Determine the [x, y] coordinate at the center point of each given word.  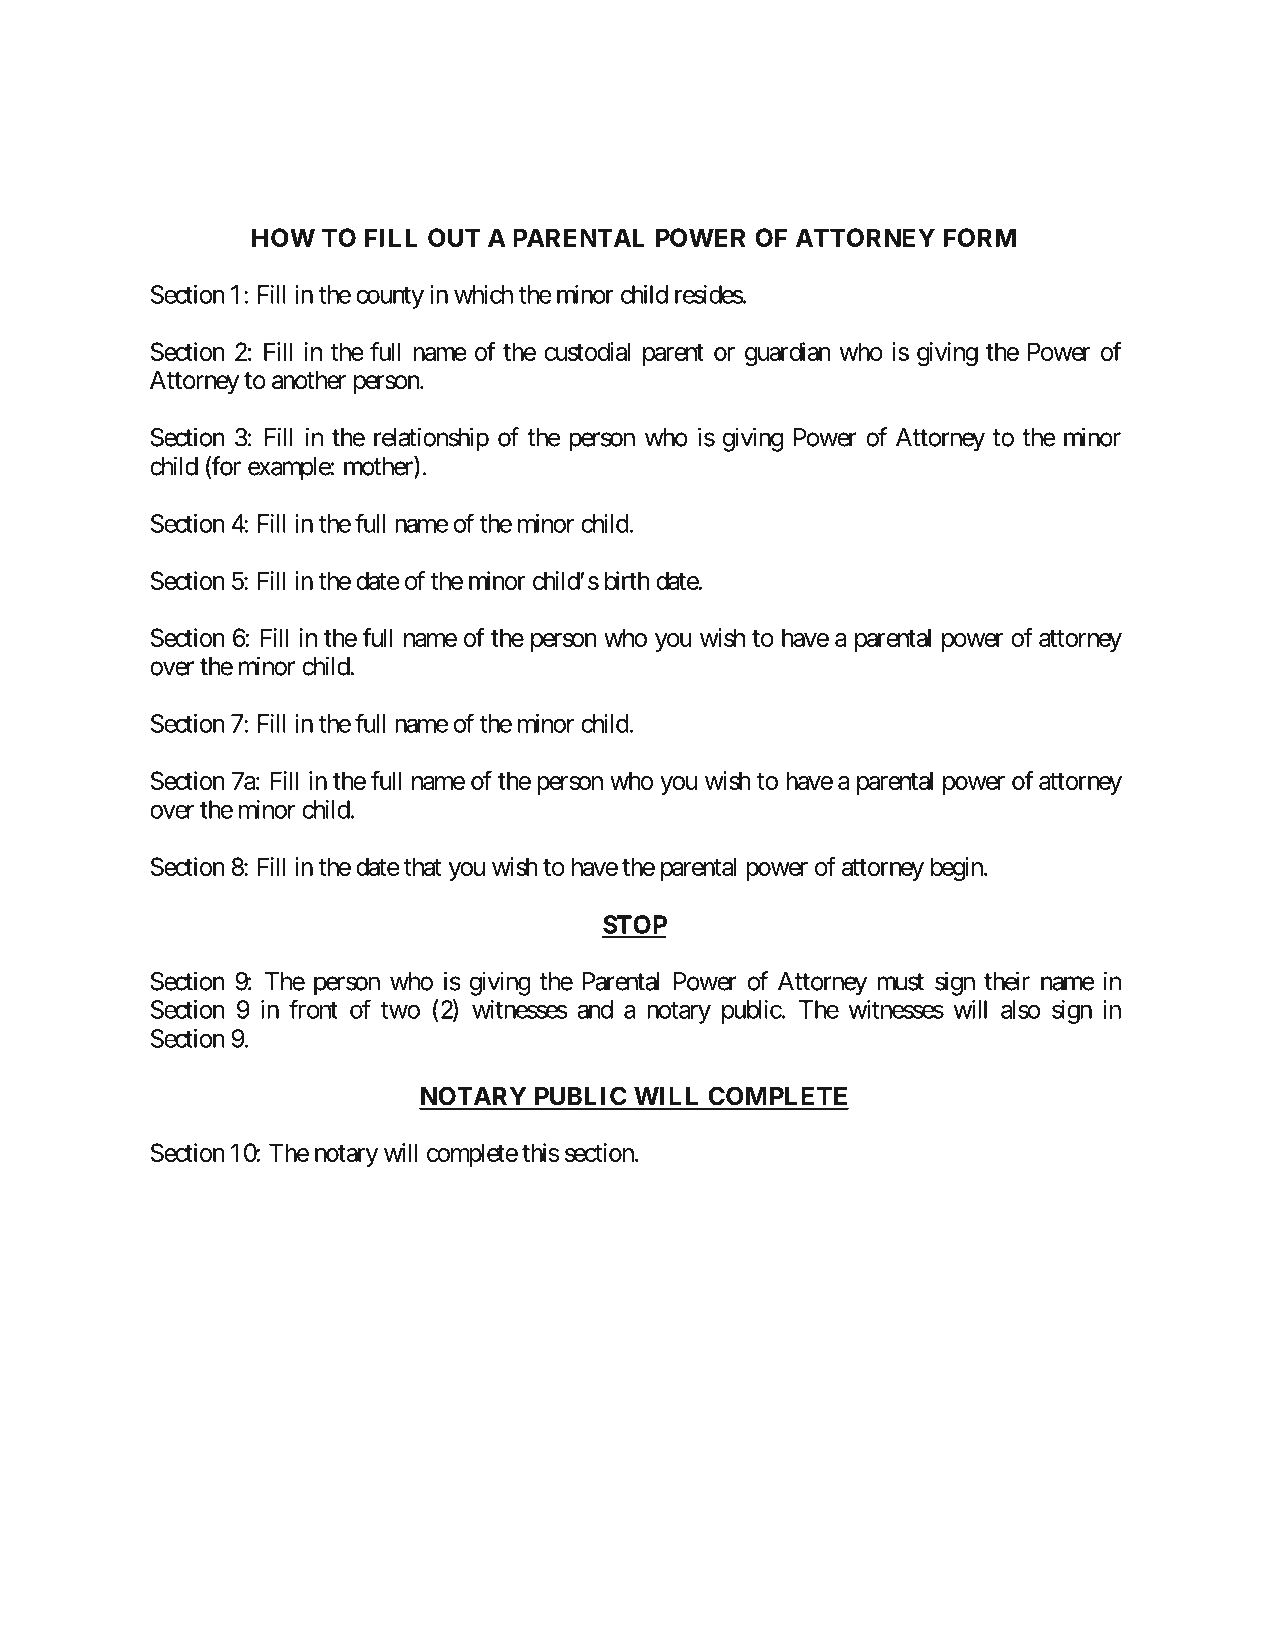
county [390, 298]
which [483, 294]
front [313, 1009]
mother [379, 467]
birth [627, 580]
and [595, 1009]
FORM [980, 237]
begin [958, 869]
